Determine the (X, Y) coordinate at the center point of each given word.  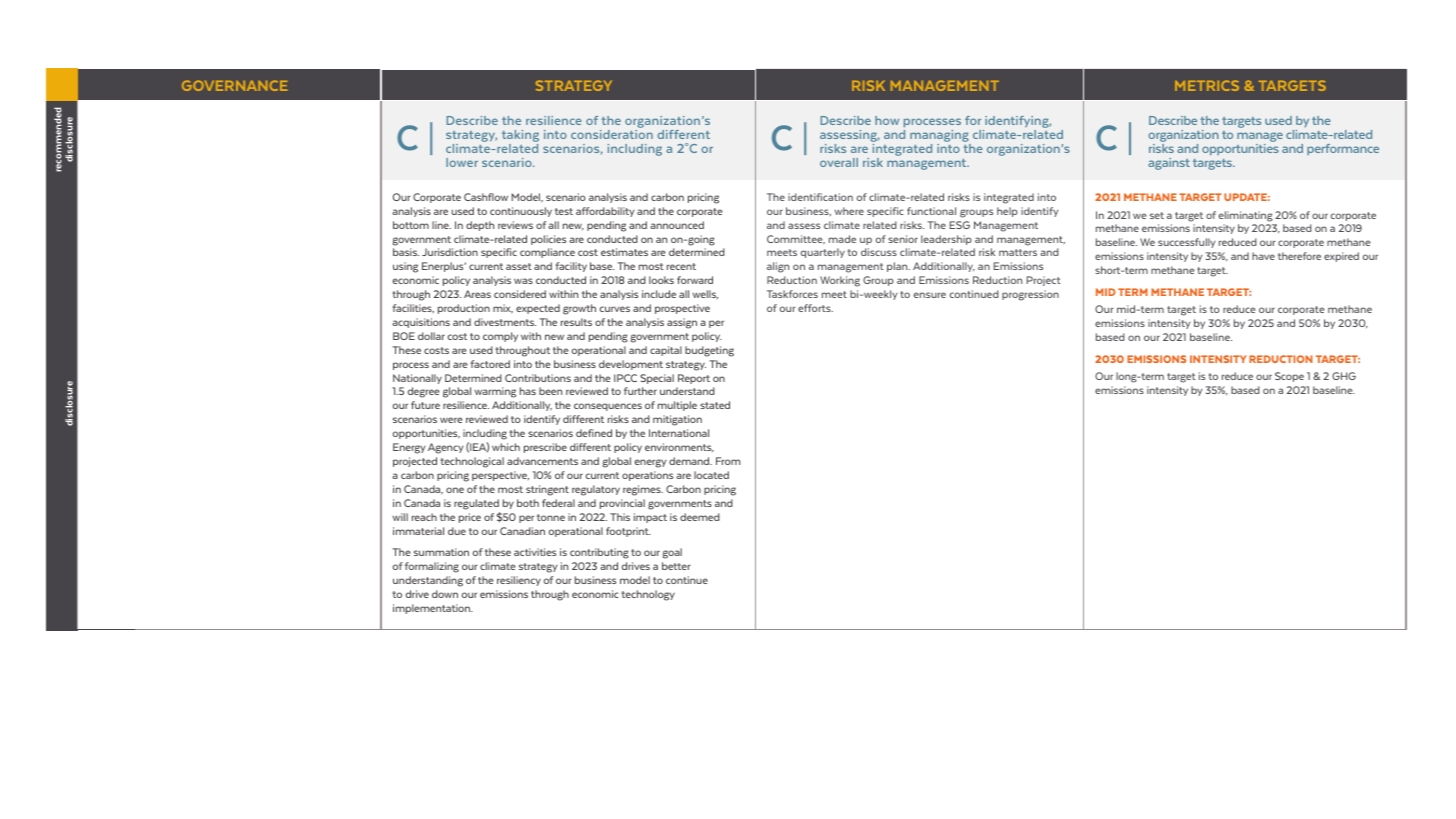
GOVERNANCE (234, 85)
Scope (1289, 377)
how (887, 120)
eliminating (1246, 216)
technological (472, 462)
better (676, 566)
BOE (404, 336)
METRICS (1207, 85)
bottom (411, 225)
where (849, 211)
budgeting (709, 351)
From (728, 461)
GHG (1344, 376)
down (445, 594)
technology (648, 595)
